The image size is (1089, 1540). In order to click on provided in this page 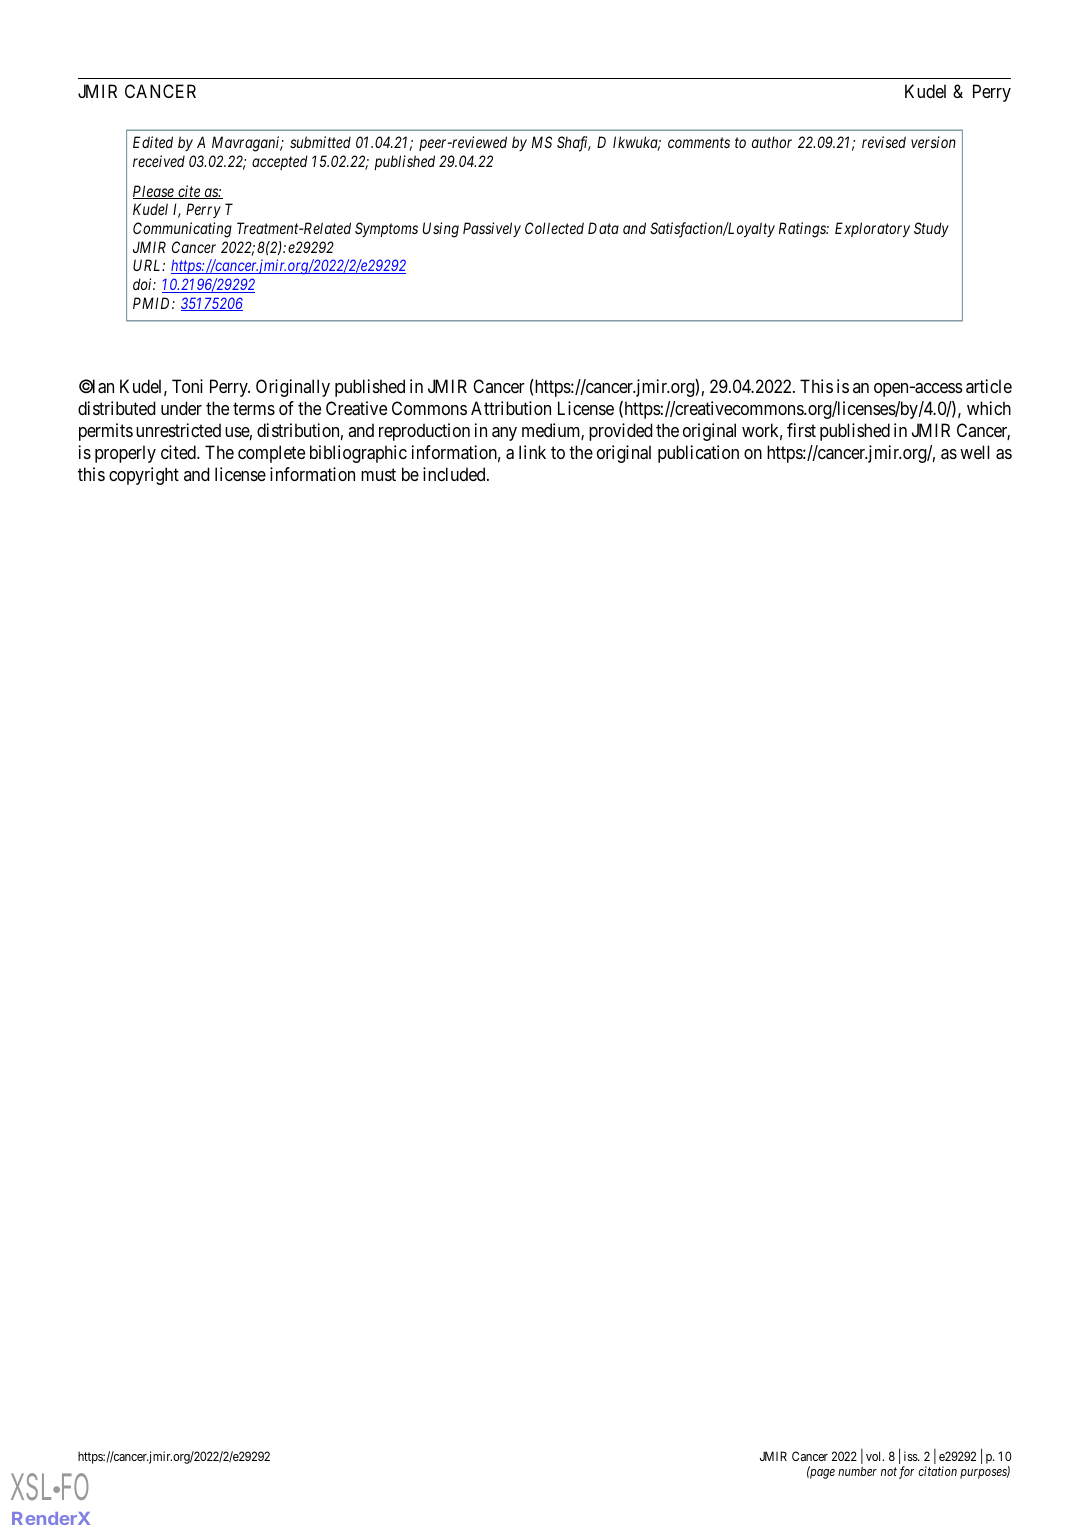, I will do `click(621, 432)`.
